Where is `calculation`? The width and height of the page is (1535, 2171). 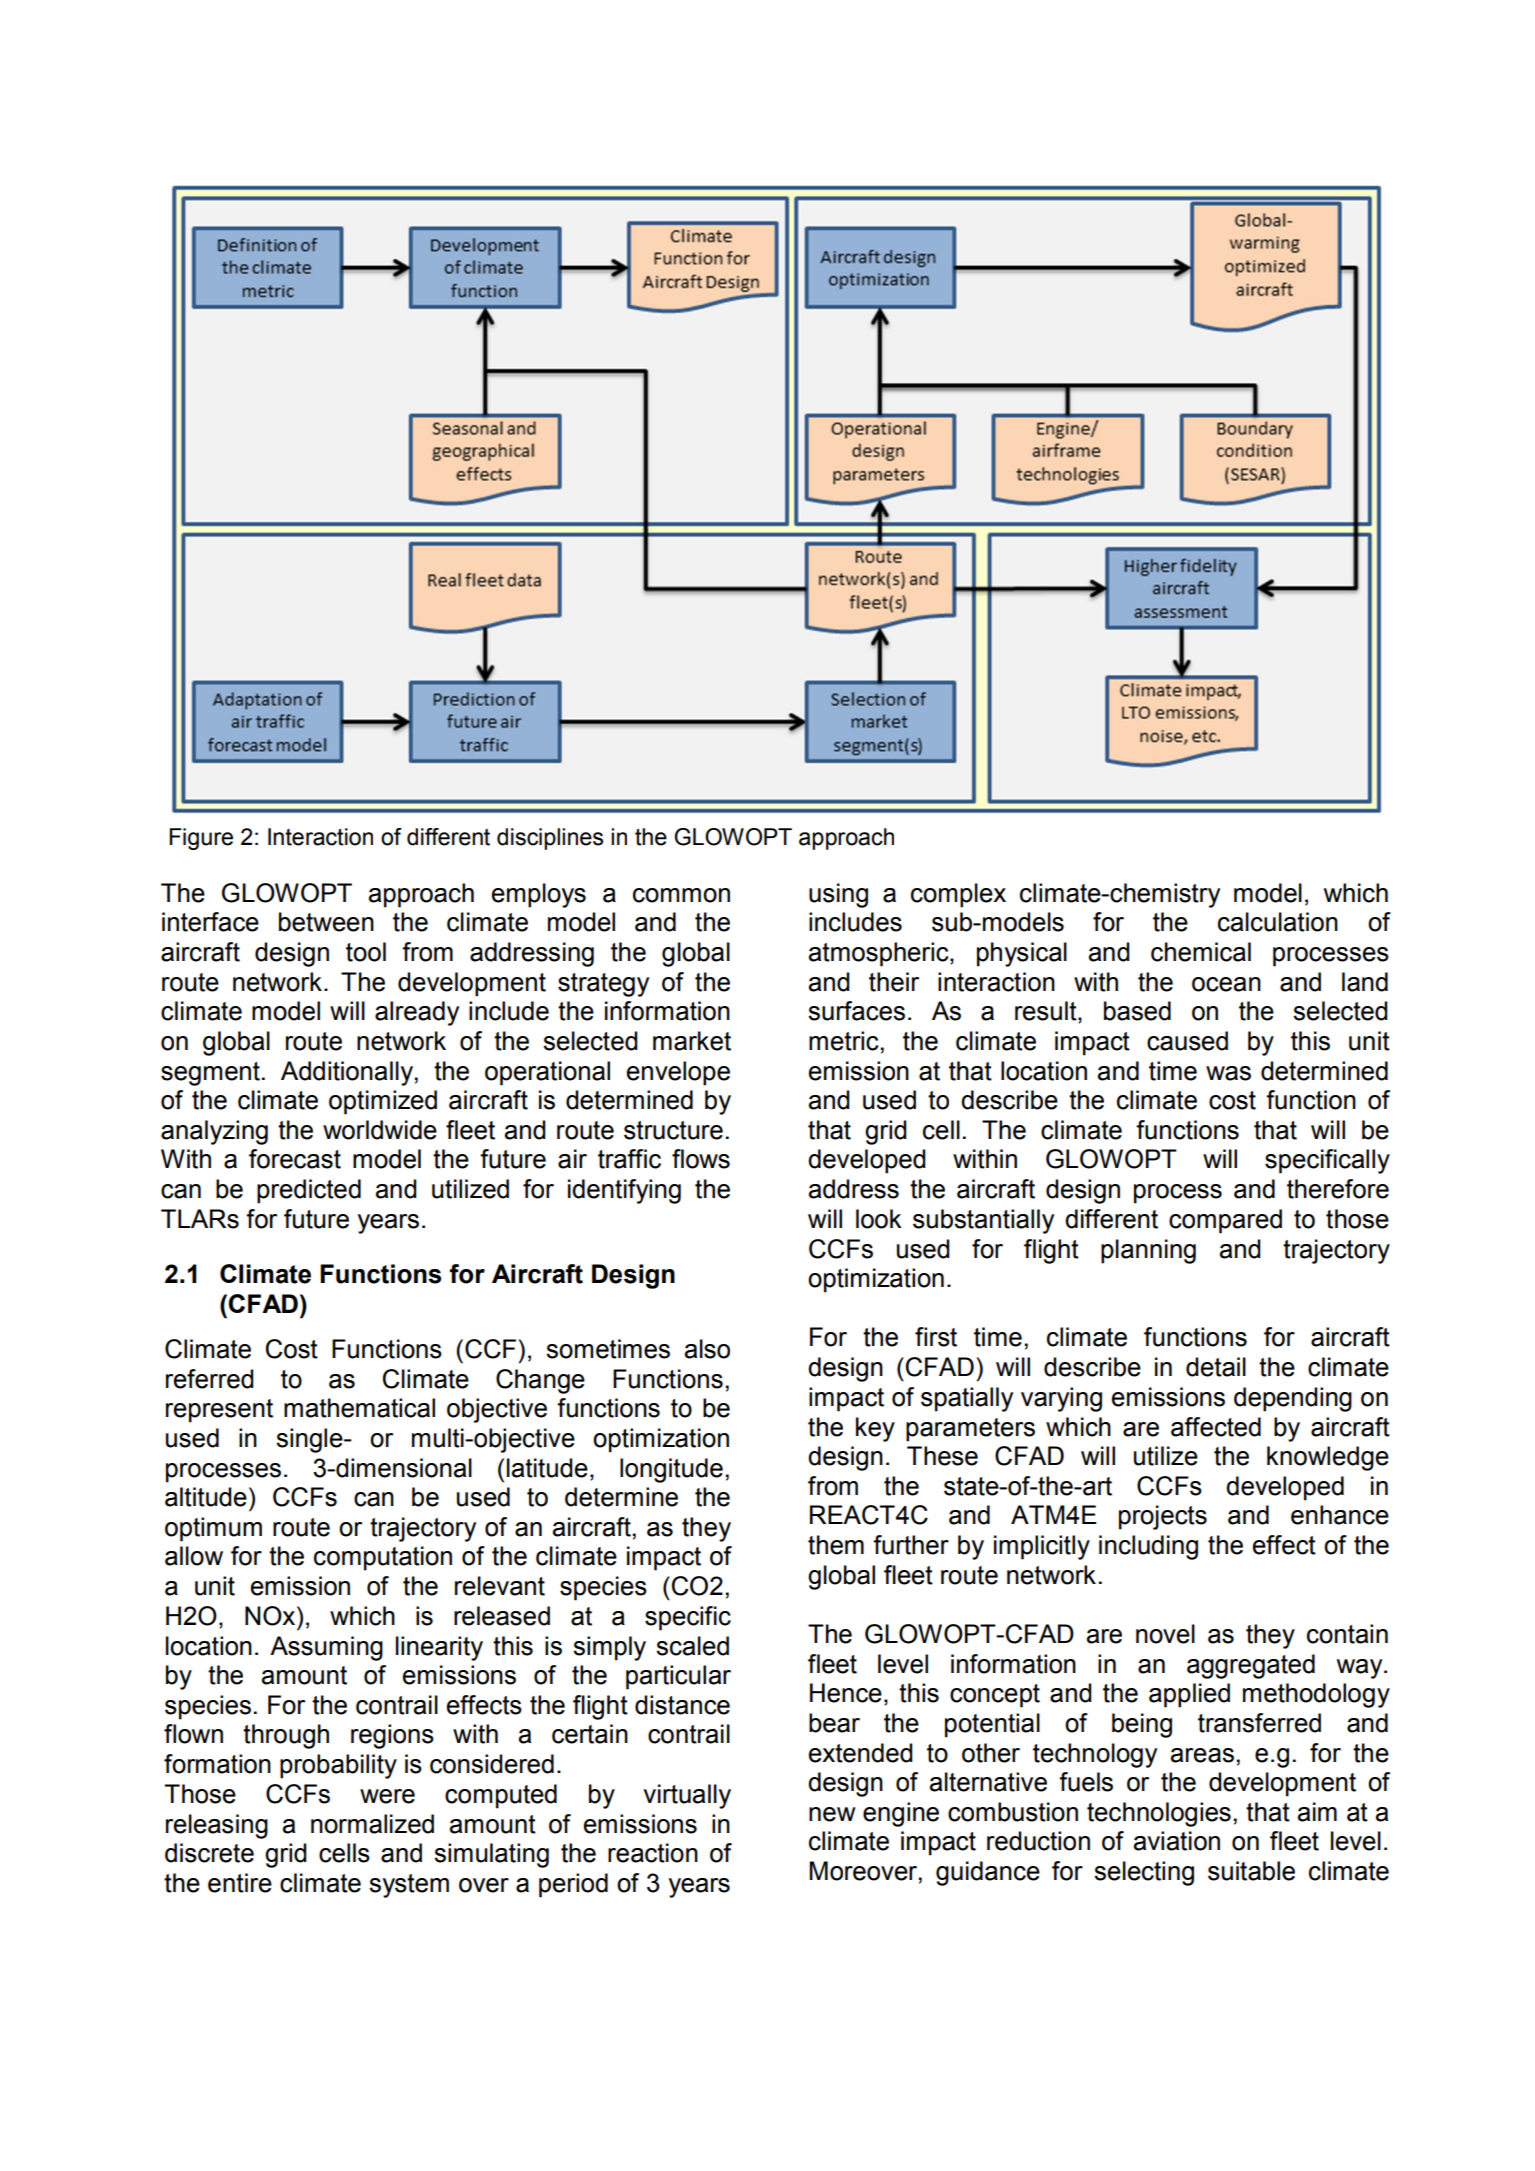 calculation is located at coordinates (1278, 922).
